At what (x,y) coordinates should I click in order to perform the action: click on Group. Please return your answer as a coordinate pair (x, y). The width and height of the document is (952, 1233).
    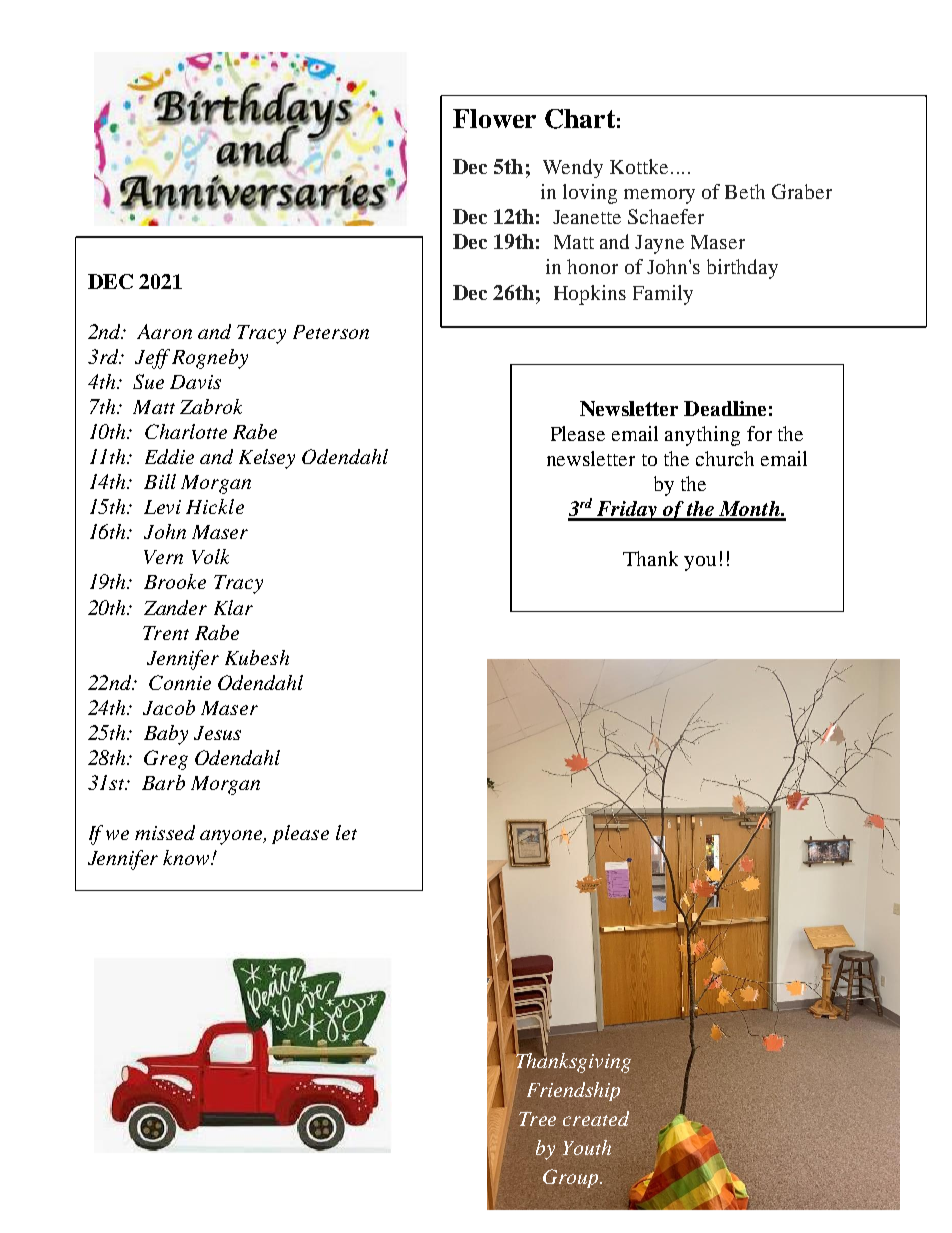
    Looking at the image, I should click on (572, 1178).
